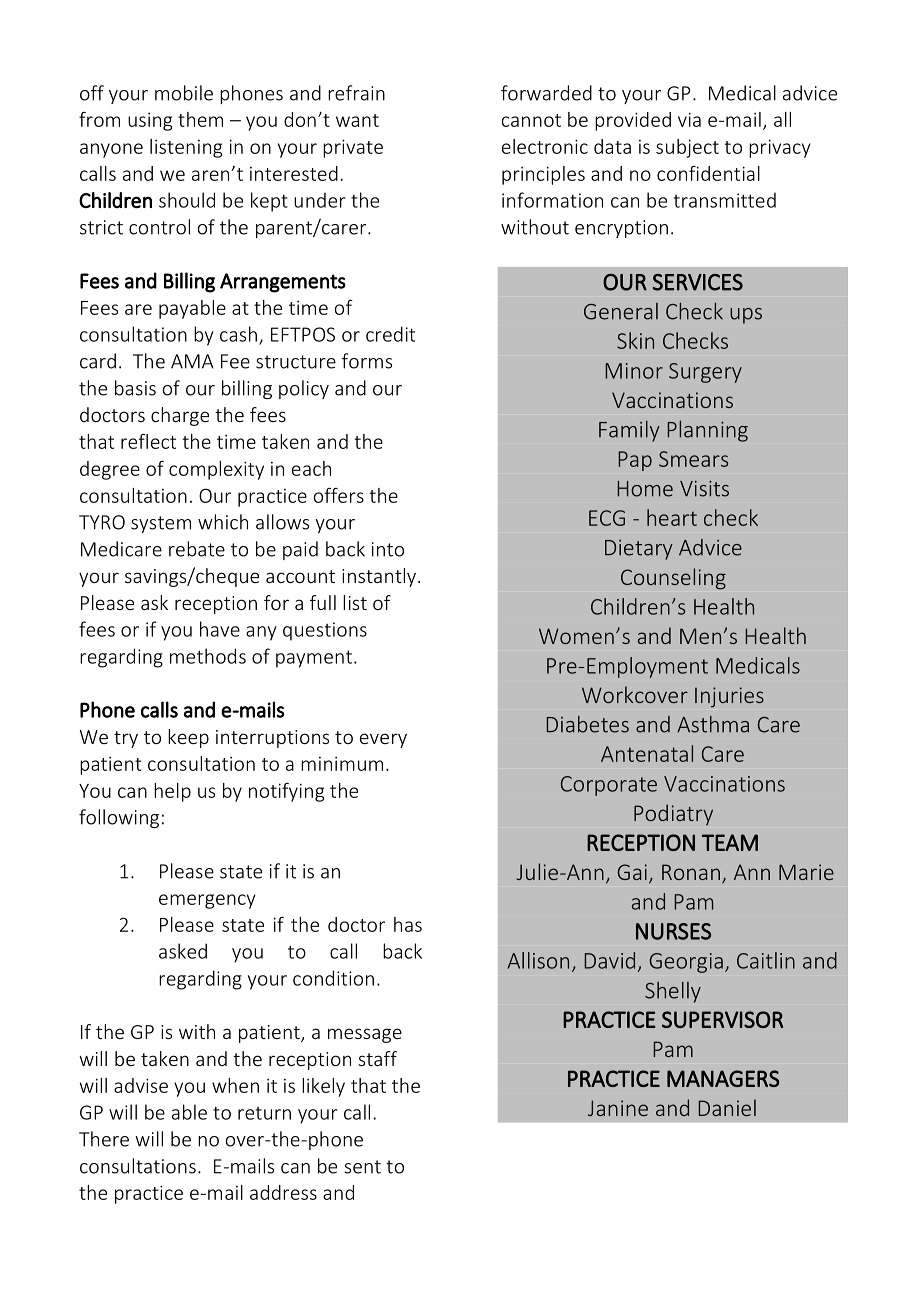 The height and width of the screenshot is (1308, 924). What do you see at coordinates (192, 361) in the screenshot?
I see `AMA` at bounding box center [192, 361].
